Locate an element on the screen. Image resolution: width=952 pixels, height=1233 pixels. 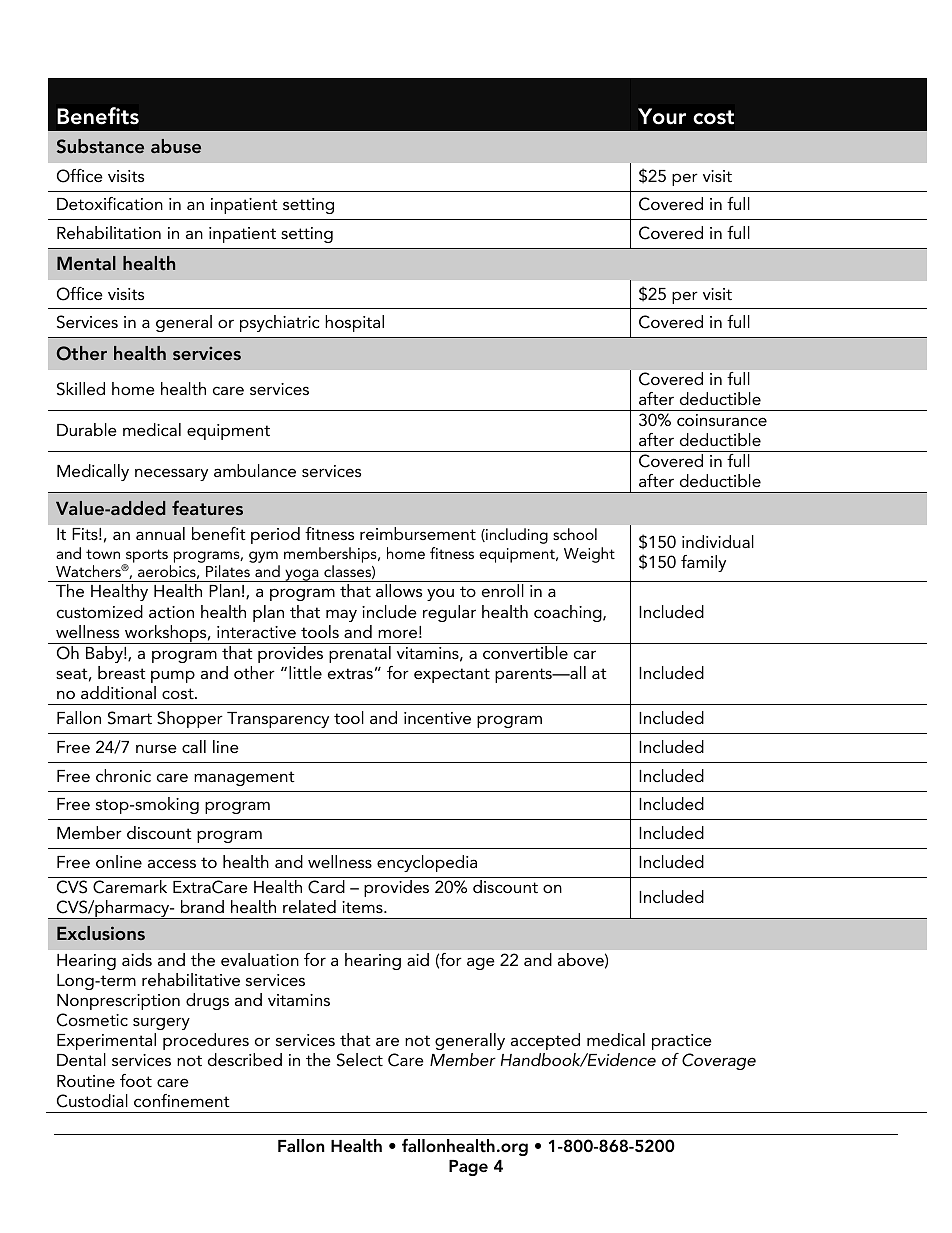
psychiatric is located at coordinates (279, 323).
